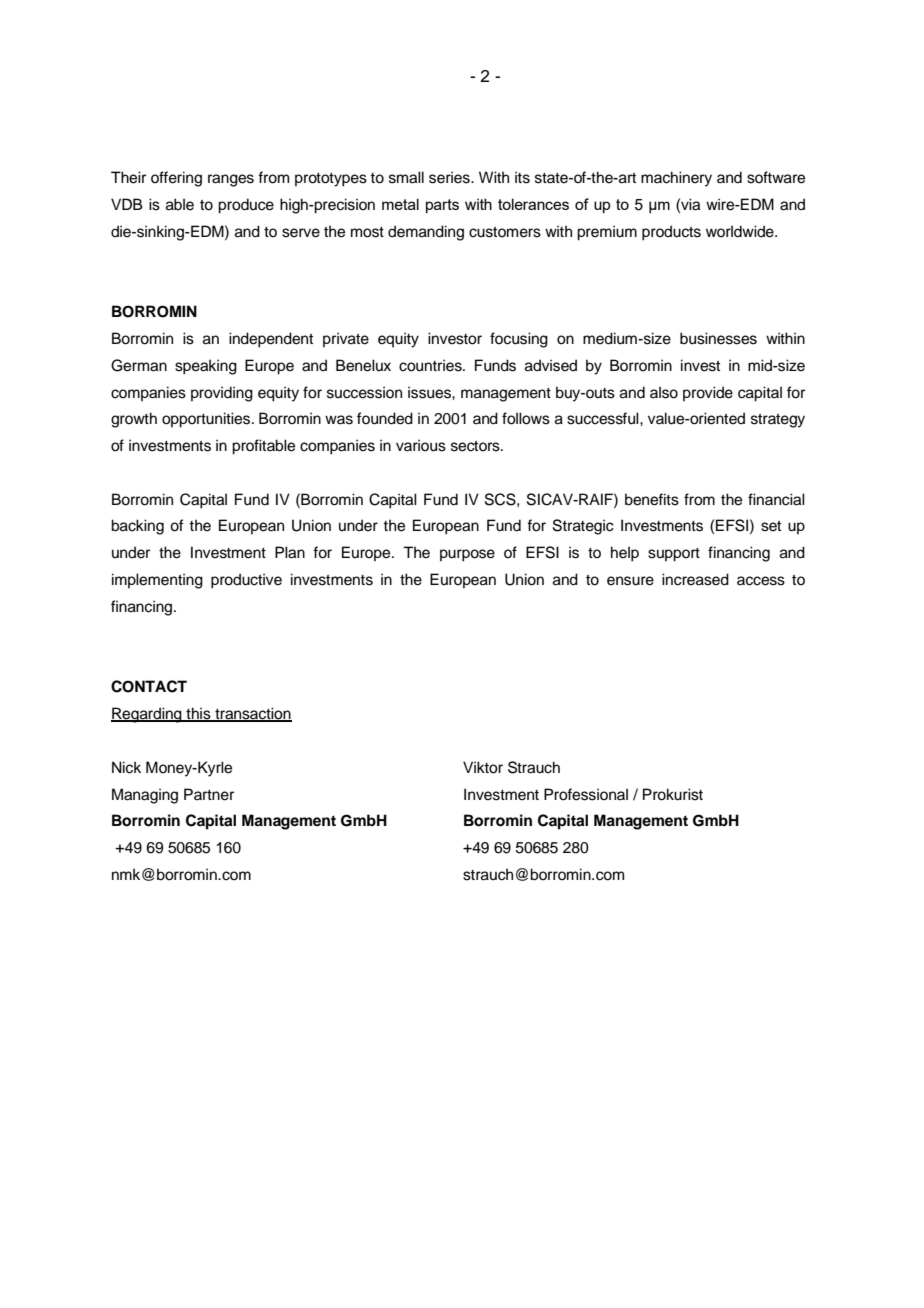 This document has height=1308, width=924. What do you see at coordinates (674, 555) in the document?
I see `support` at bounding box center [674, 555].
